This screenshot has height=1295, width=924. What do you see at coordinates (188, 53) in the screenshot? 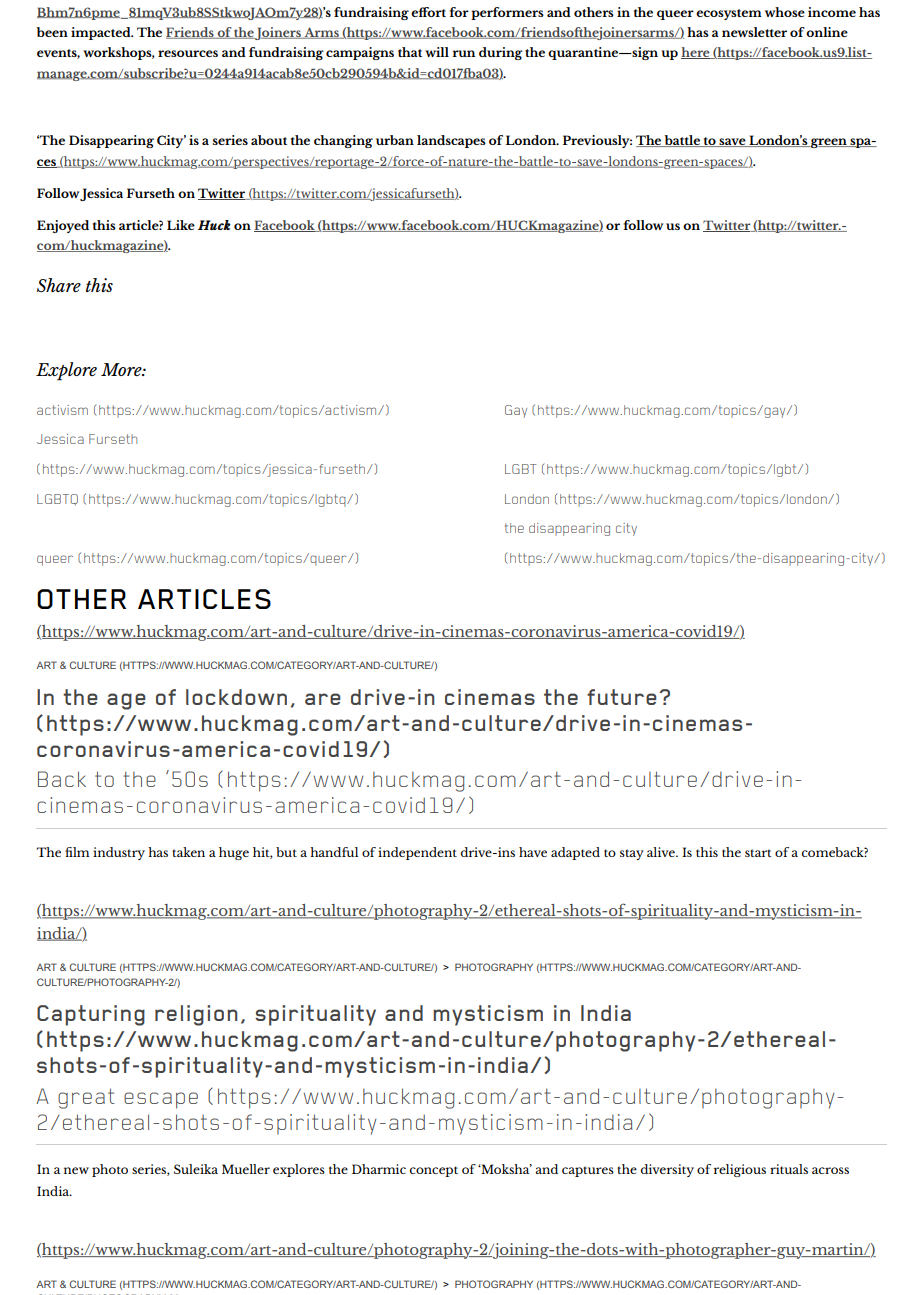
I see `resources` at bounding box center [188, 53].
